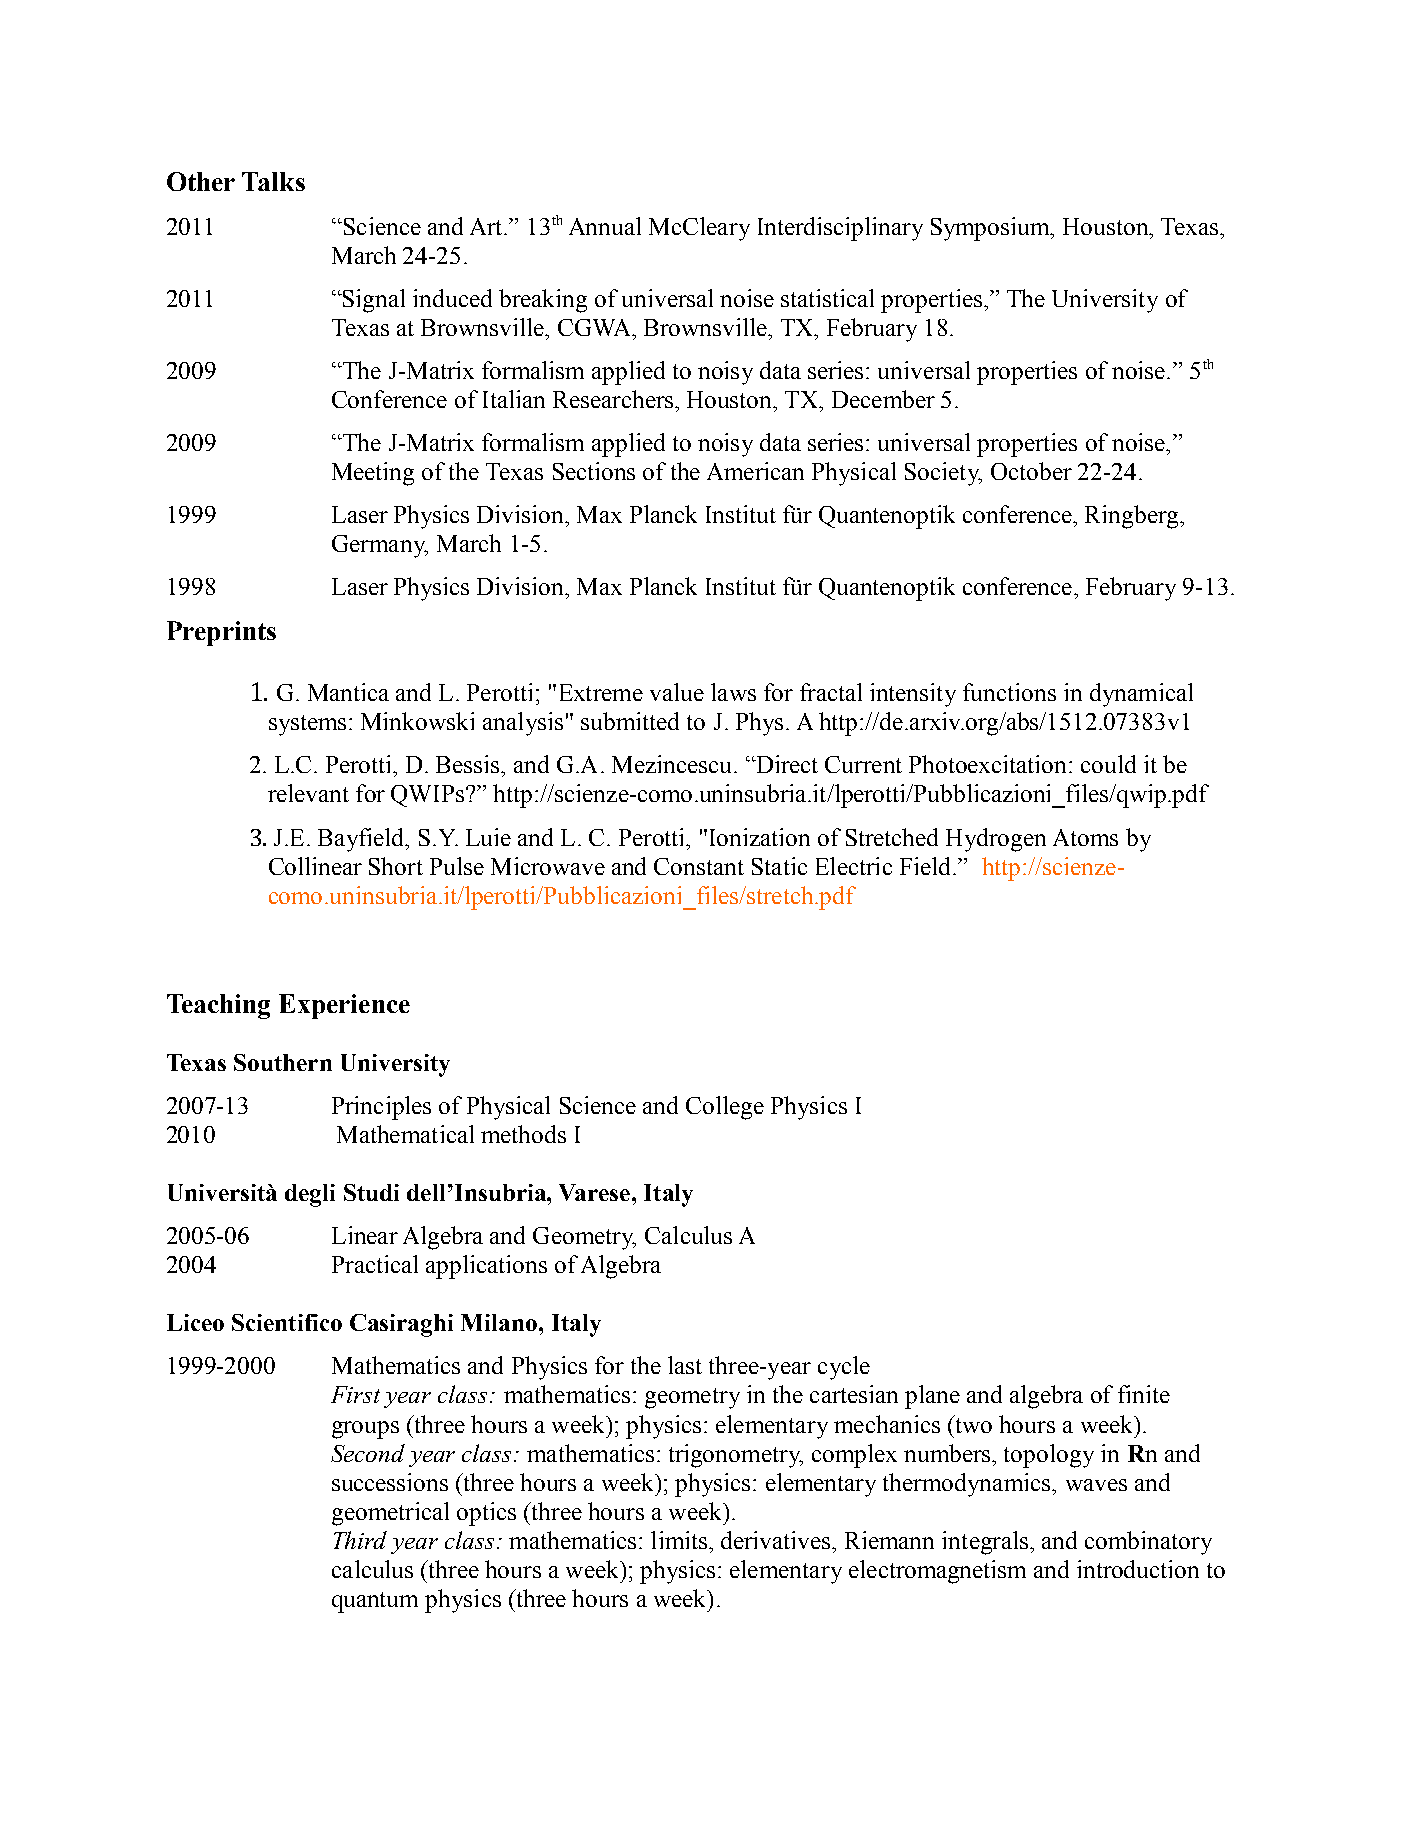  What do you see at coordinates (680, 1540) in the screenshot?
I see `limits` at bounding box center [680, 1540].
